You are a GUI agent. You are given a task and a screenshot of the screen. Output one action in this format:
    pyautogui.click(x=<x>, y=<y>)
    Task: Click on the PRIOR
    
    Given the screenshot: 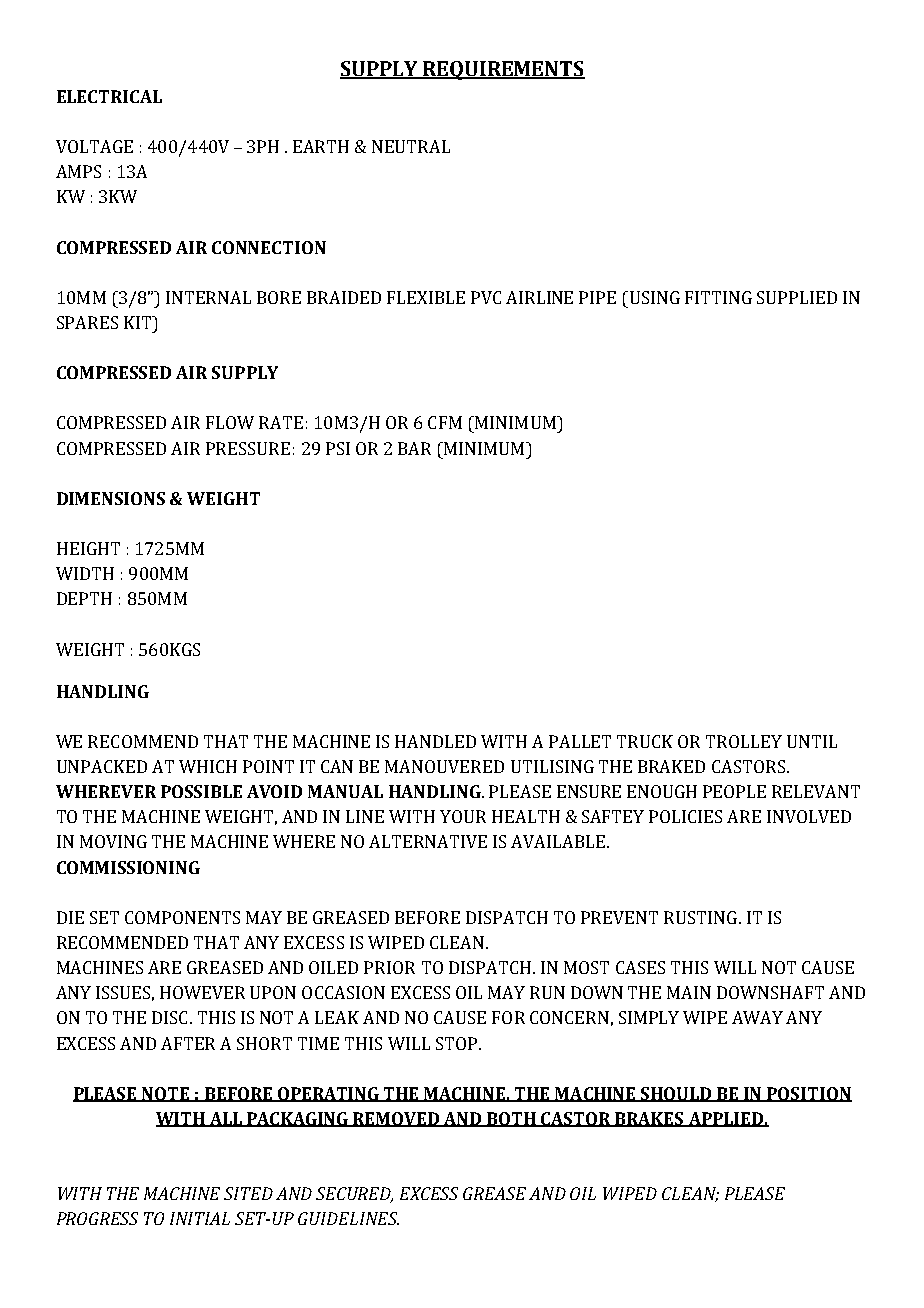 What is the action you would take?
    pyautogui.click(x=389, y=967)
